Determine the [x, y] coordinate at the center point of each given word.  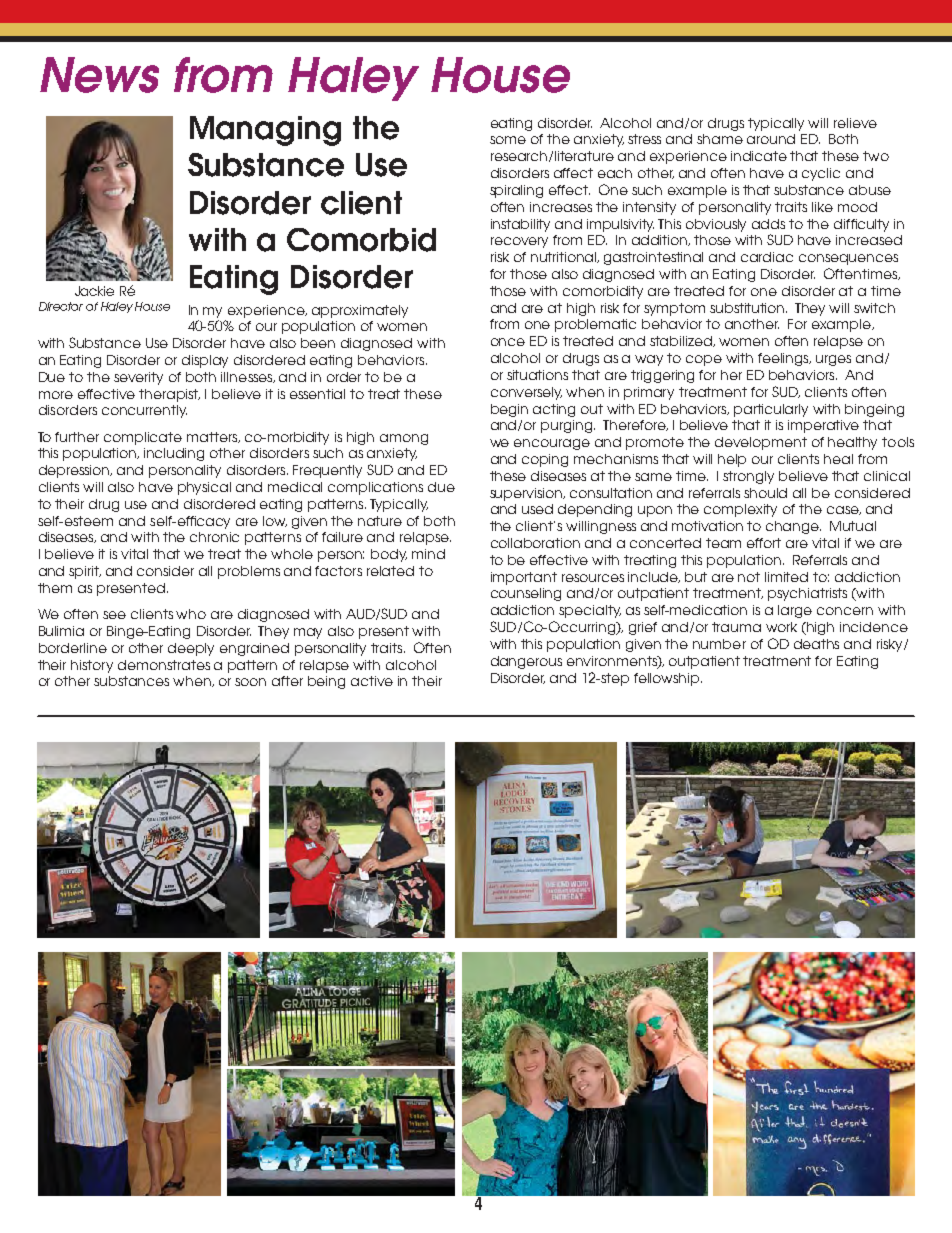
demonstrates [164, 665]
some [508, 140]
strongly [748, 477]
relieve [855, 123]
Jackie [94, 291]
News [99, 75]
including [174, 454]
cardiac [767, 257]
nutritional [565, 257]
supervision [527, 494]
